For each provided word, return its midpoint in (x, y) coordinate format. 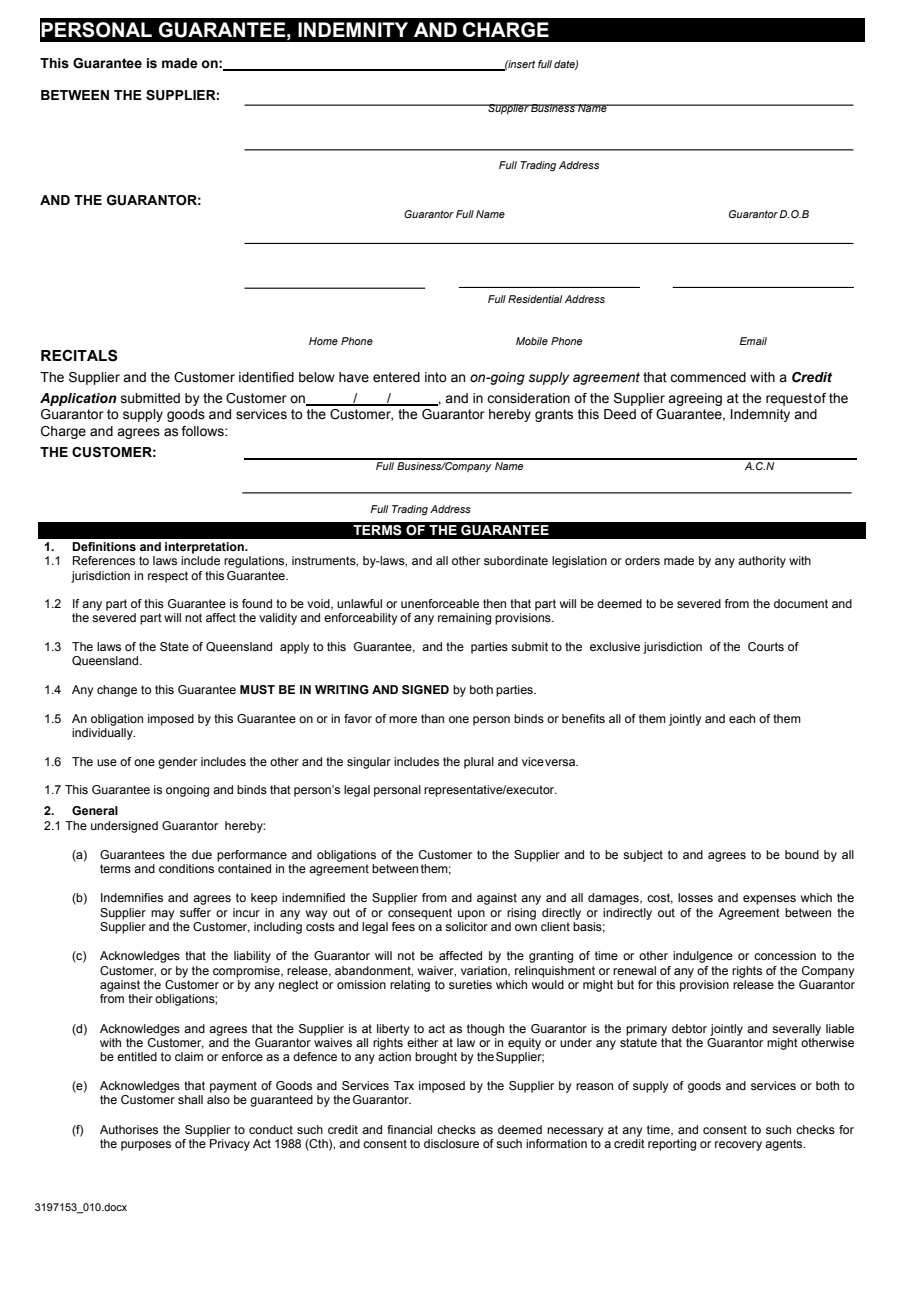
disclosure (451, 1143)
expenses (769, 900)
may (162, 915)
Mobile (532, 341)
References (104, 560)
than (432, 718)
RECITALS (79, 355)
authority (762, 562)
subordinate (516, 560)
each (742, 718)
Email (753, 341)
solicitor (466, 926)
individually (103, 734)
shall (190, 1099)
